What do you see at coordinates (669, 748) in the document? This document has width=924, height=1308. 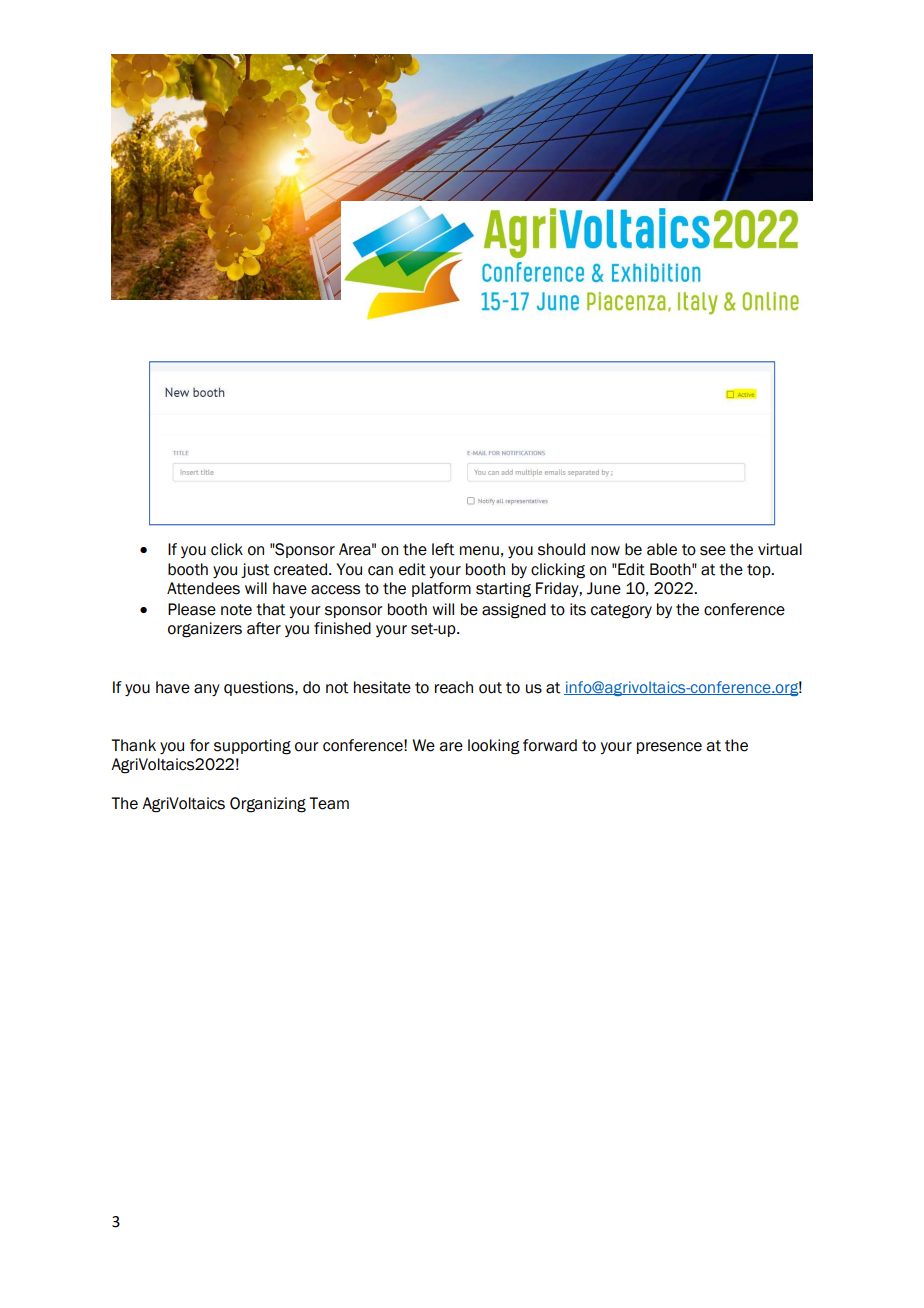 I see `presence` at bounding box center [669, 748].
